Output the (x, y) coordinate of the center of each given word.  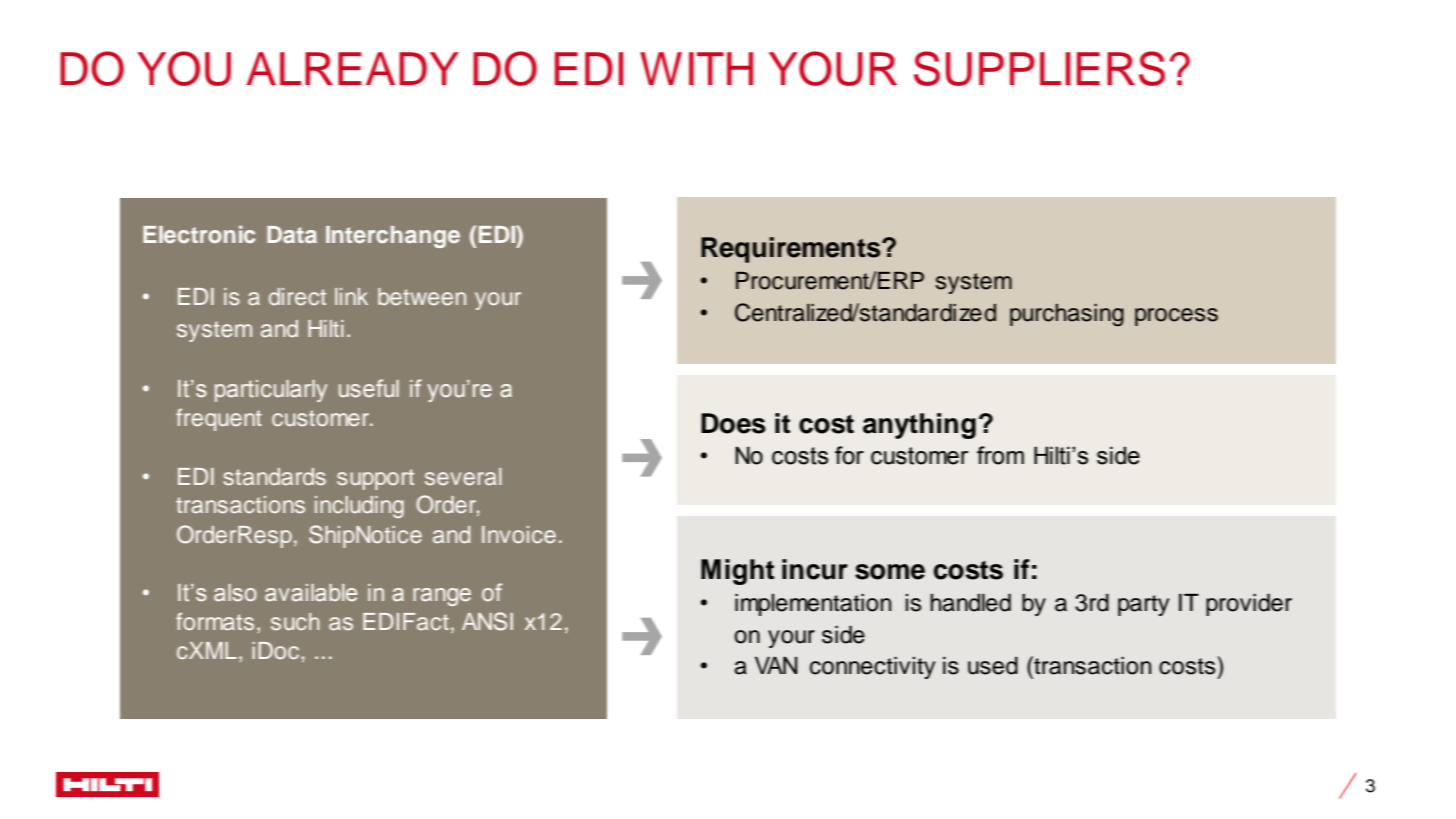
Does (733, 423)
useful (369, 388)
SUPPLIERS (1039, 68)
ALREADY (353, 68)
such (295, 621)
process (1176, 317)
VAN (776, 665)
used (993, 666)
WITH (696, 68)
